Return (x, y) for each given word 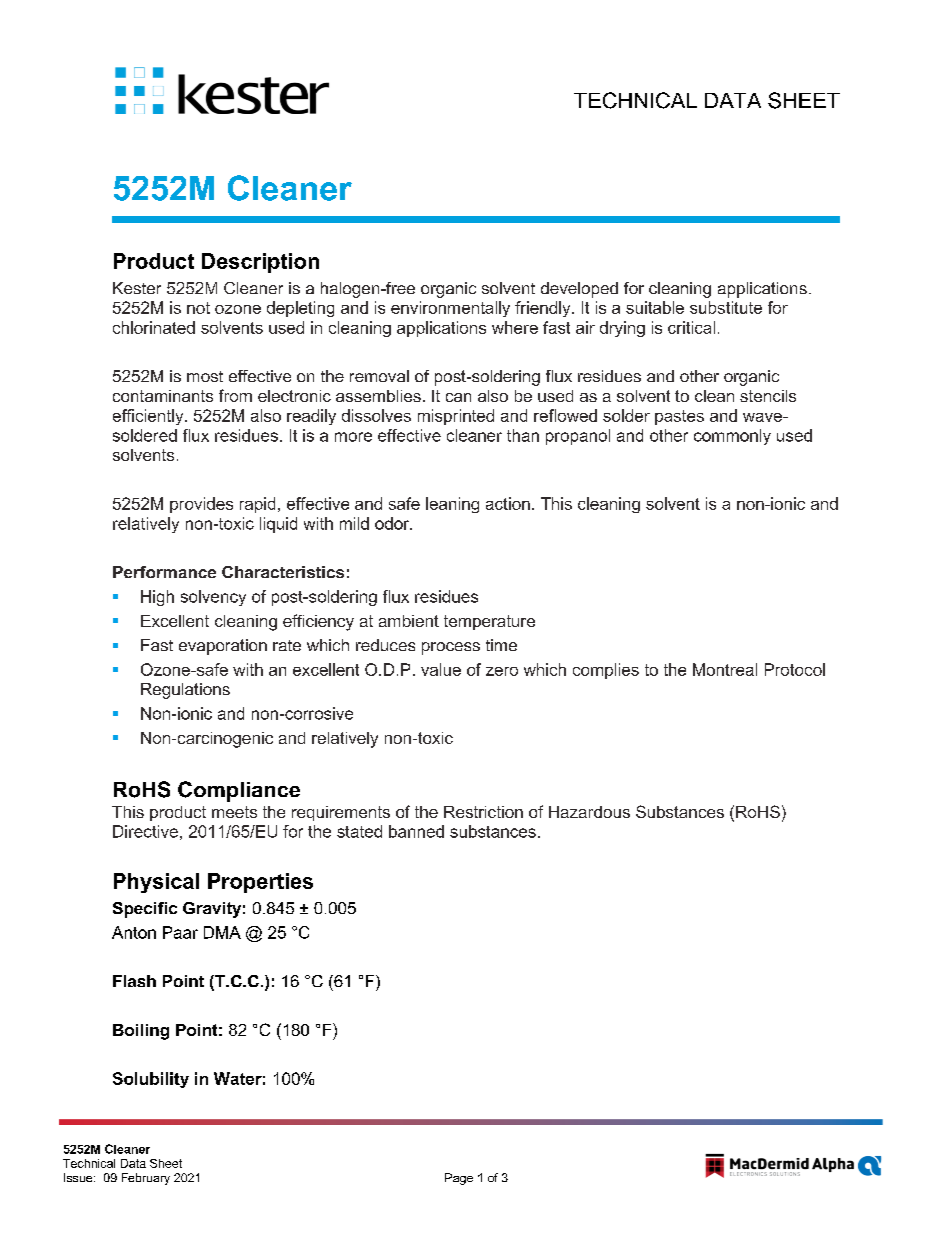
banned (416, 831)
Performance (164, 572)
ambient (409, 621)
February (146, 1179)
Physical (156, 883)
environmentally (450, 309)
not (198, 308)
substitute (726, 307)
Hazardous (589, 812)
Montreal (725, 669)
